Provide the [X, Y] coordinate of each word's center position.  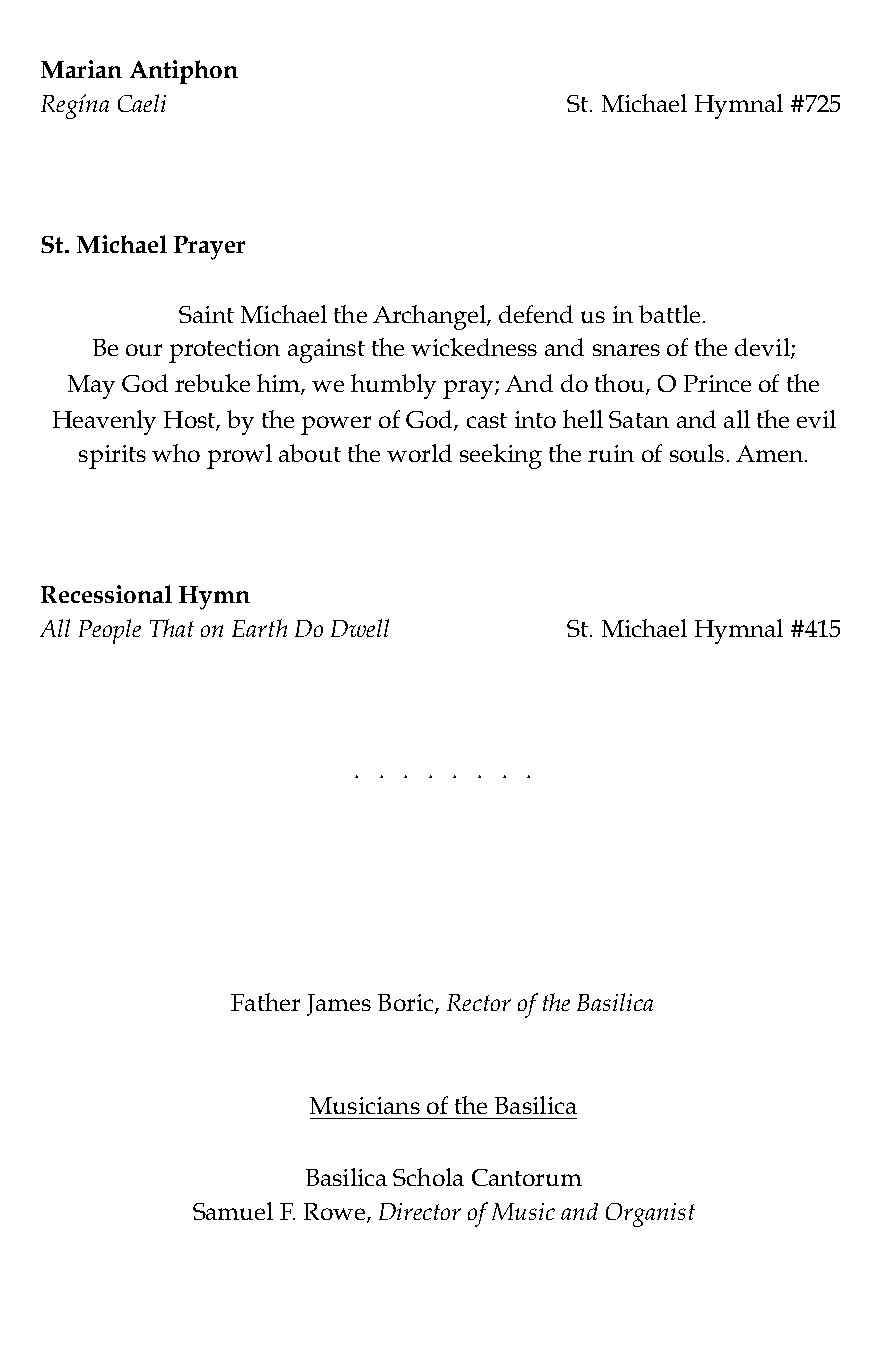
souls [697, 453]
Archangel [430, 317]
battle [669, 314]
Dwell [360, 628]
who [176, 453]
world [419, 453]
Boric [405, 1002]
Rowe [334, 1211]
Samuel [233, 1211]
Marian [81, 69]
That [172, 628]
